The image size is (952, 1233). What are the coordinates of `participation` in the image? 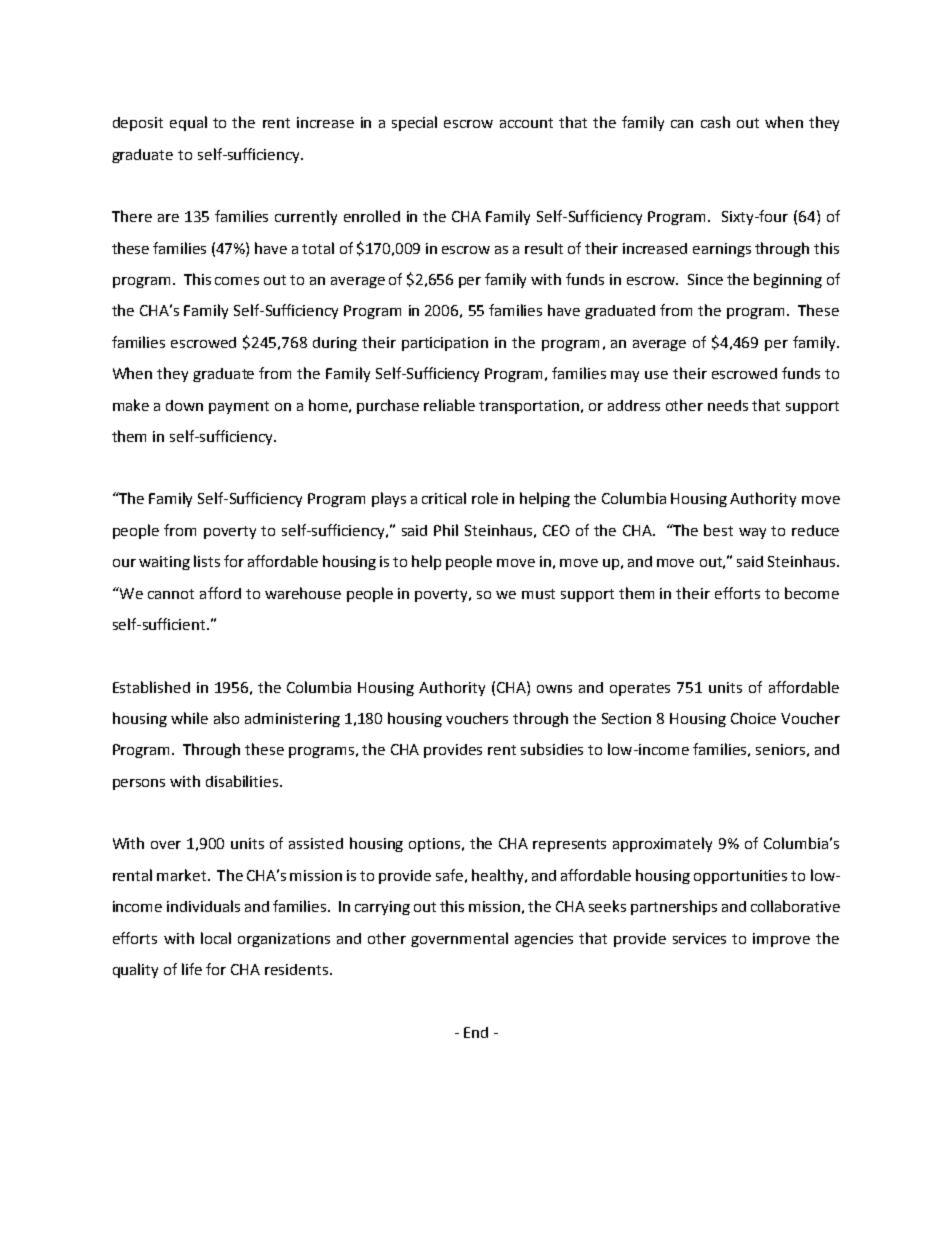 It's located at (445, 344).
